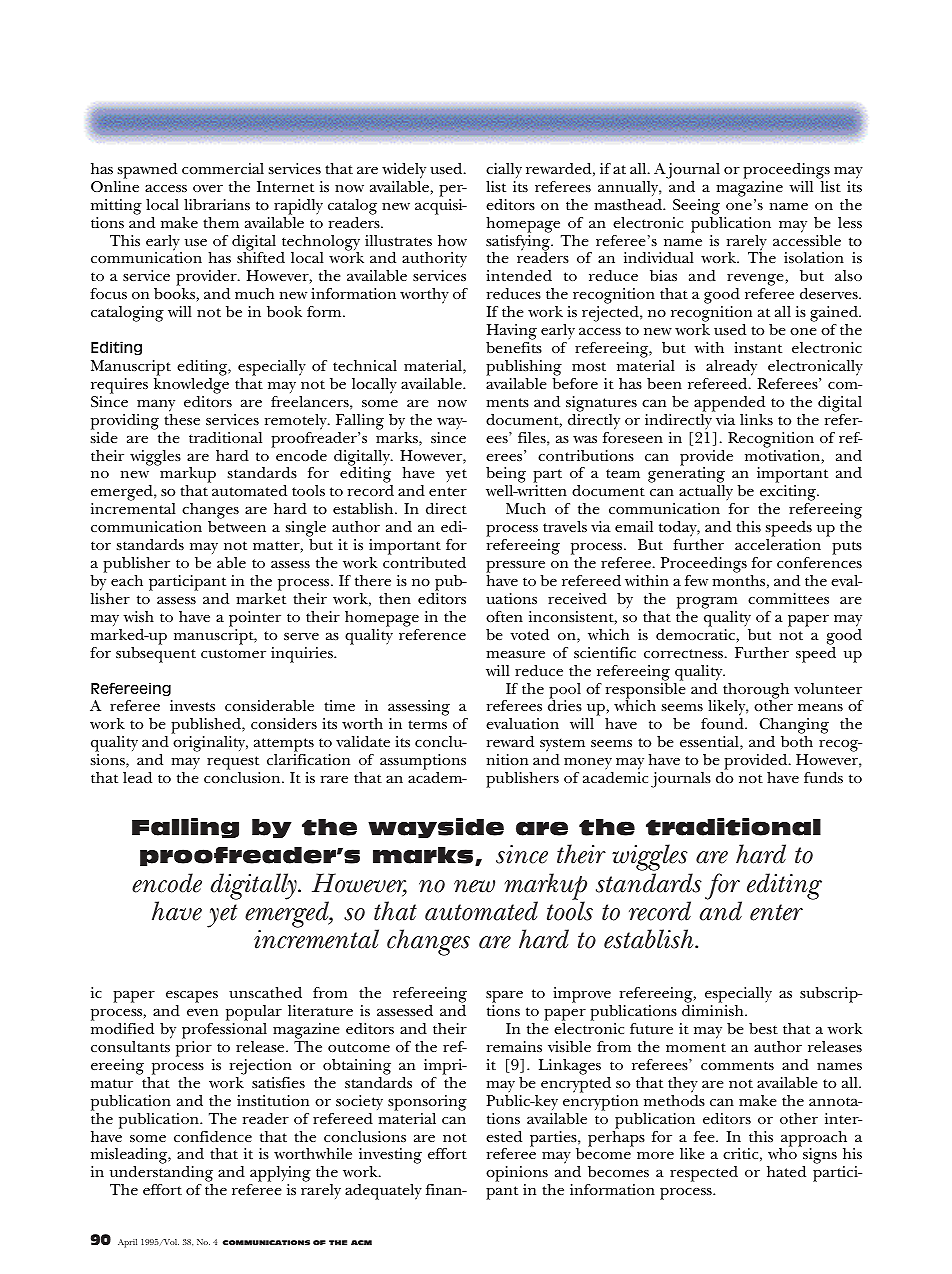 This document has width=952, height=1274. What do you see at coordinates (763, 1028) in the document?
I see `best` at bounding box center [763, 1028].
